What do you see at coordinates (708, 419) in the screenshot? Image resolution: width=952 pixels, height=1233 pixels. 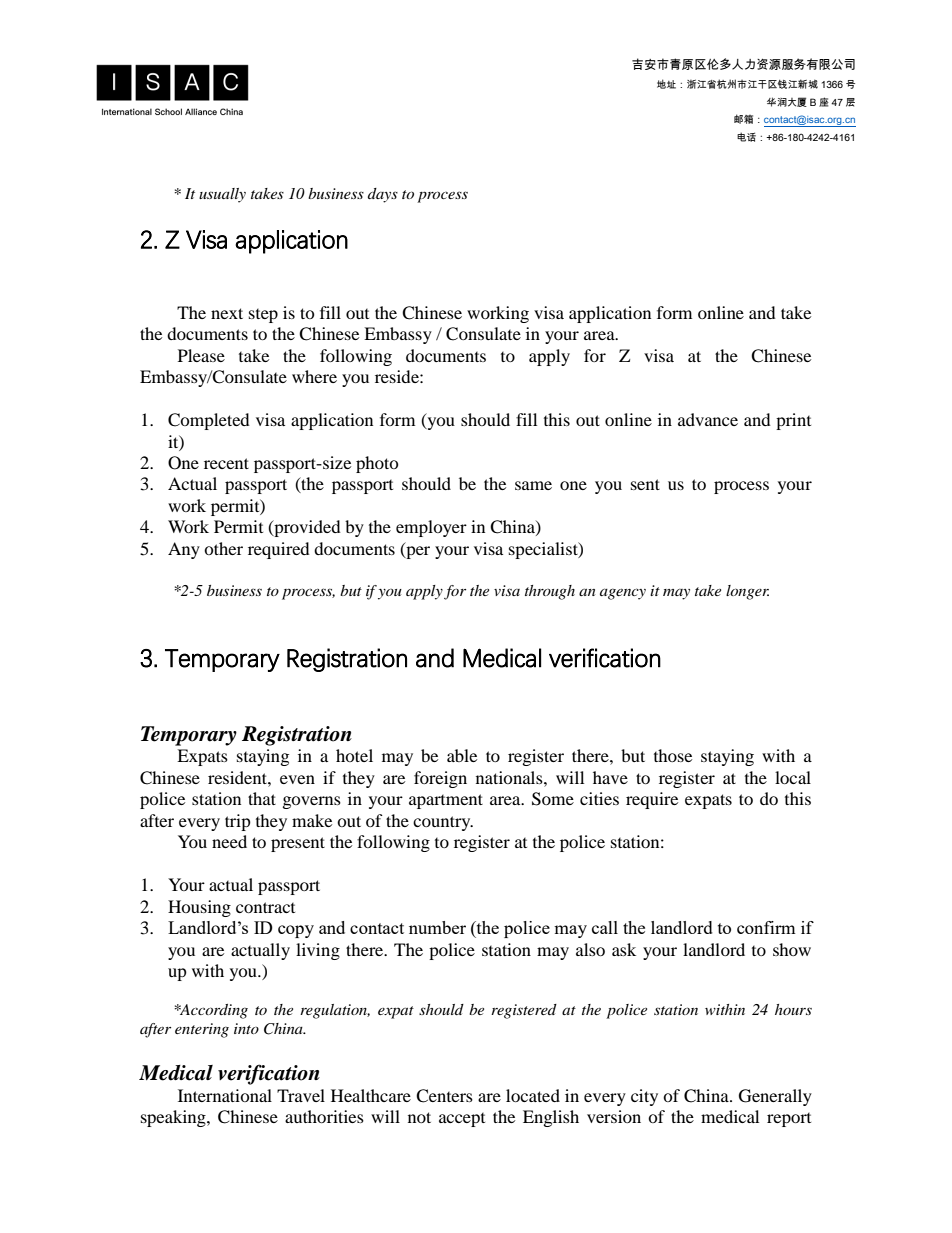 I see `advance` at bounding box center [708, 419].
